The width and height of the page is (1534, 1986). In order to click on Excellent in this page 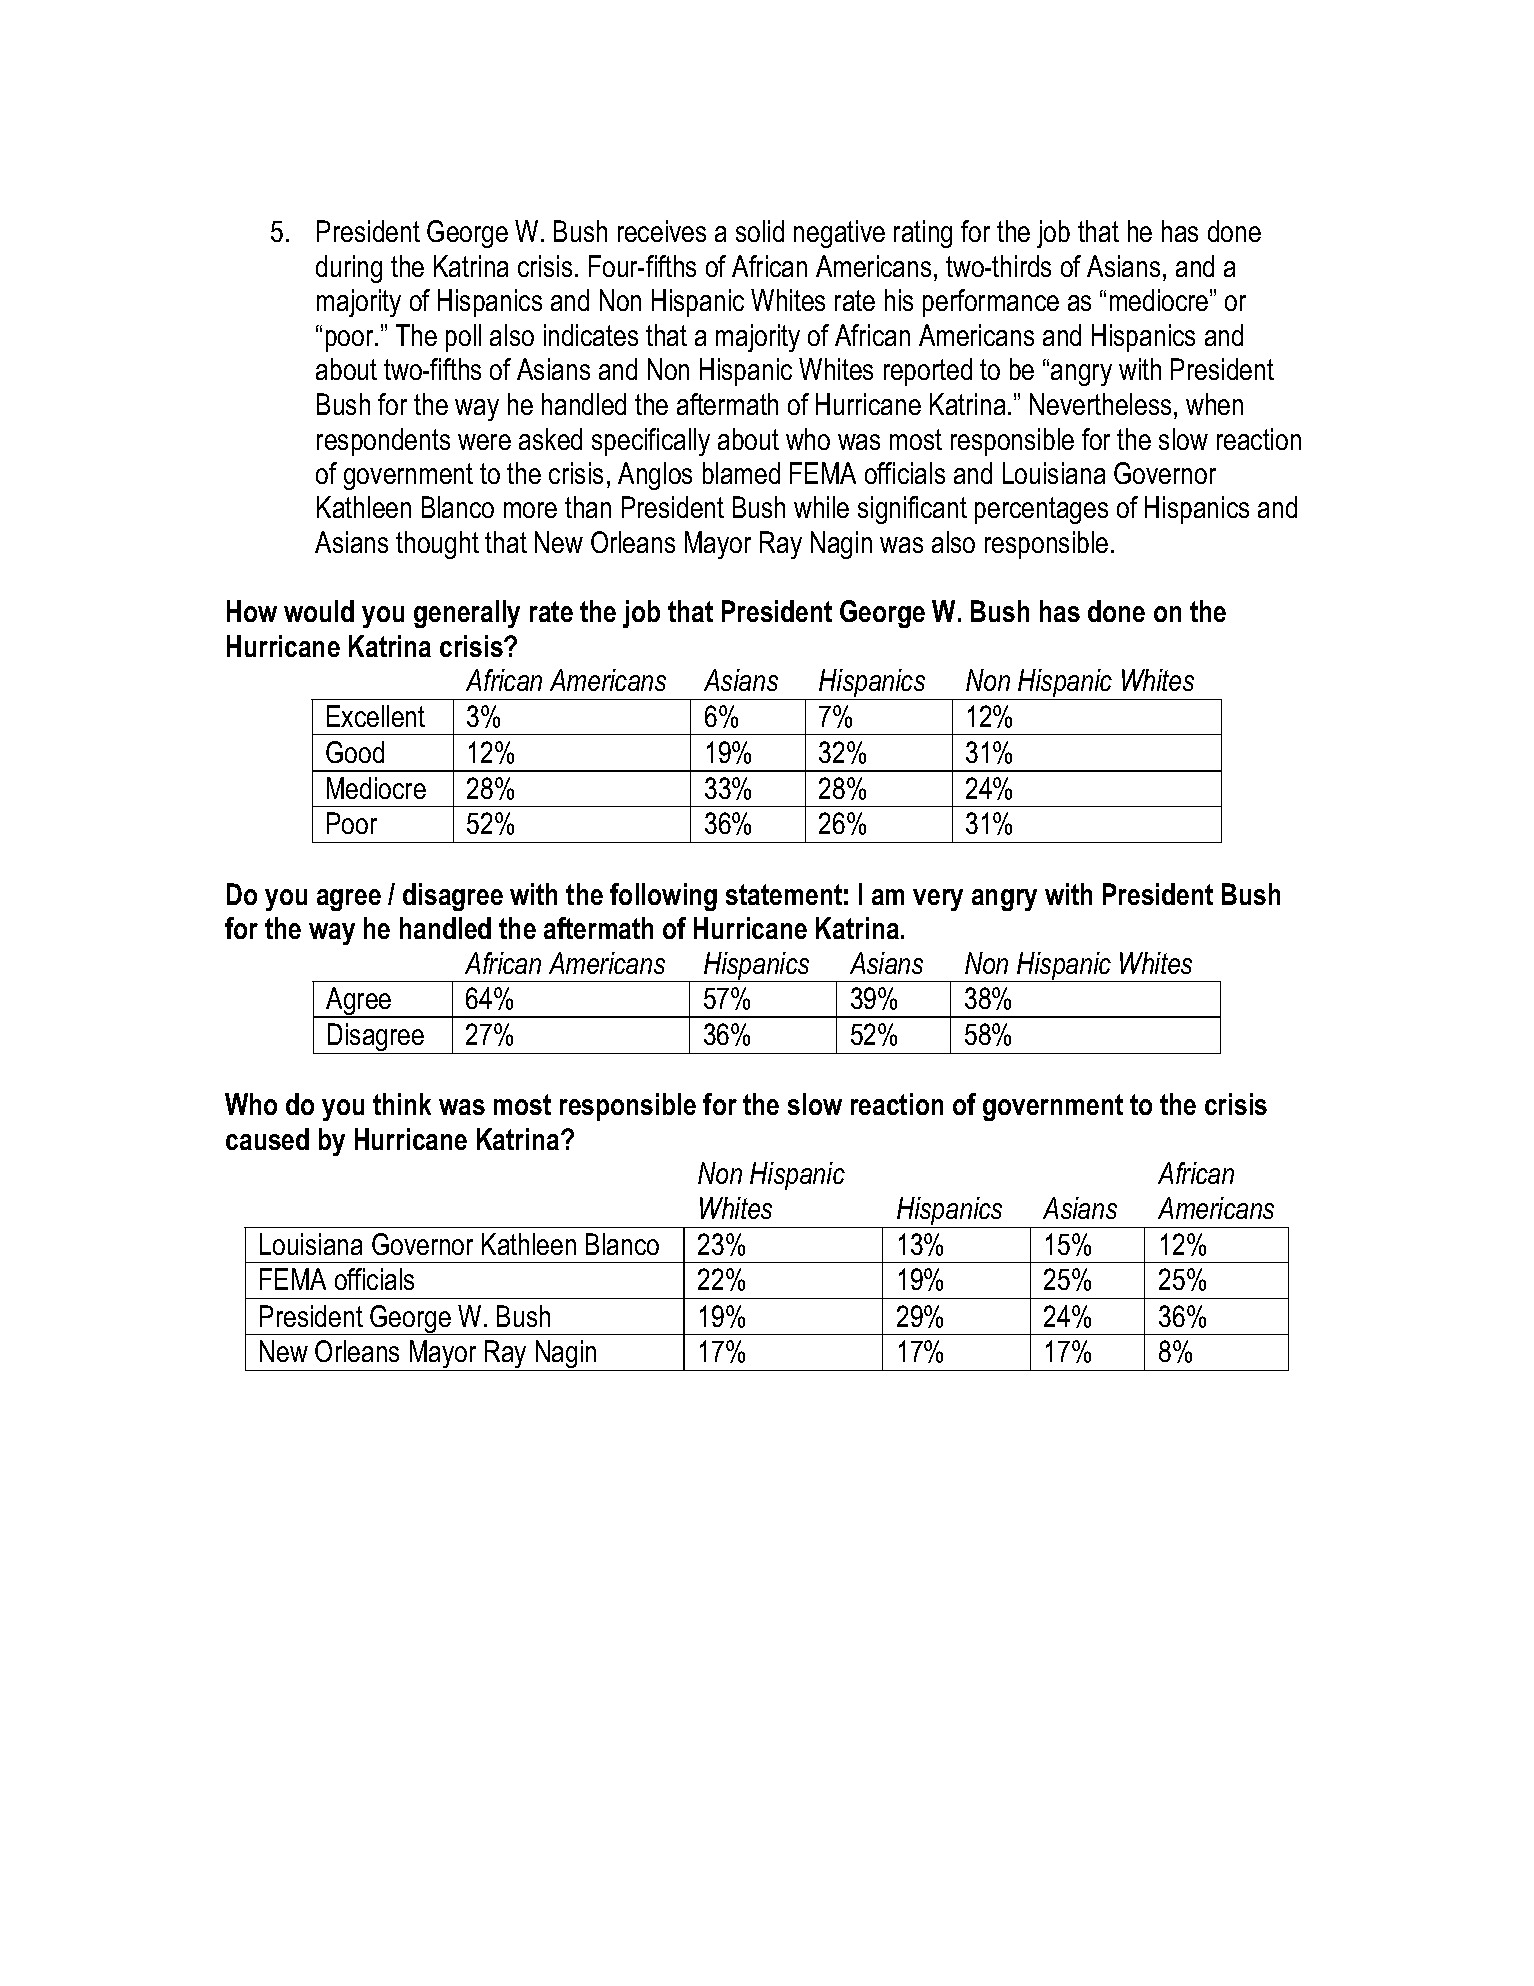, I will do `click(376, 716)`.
